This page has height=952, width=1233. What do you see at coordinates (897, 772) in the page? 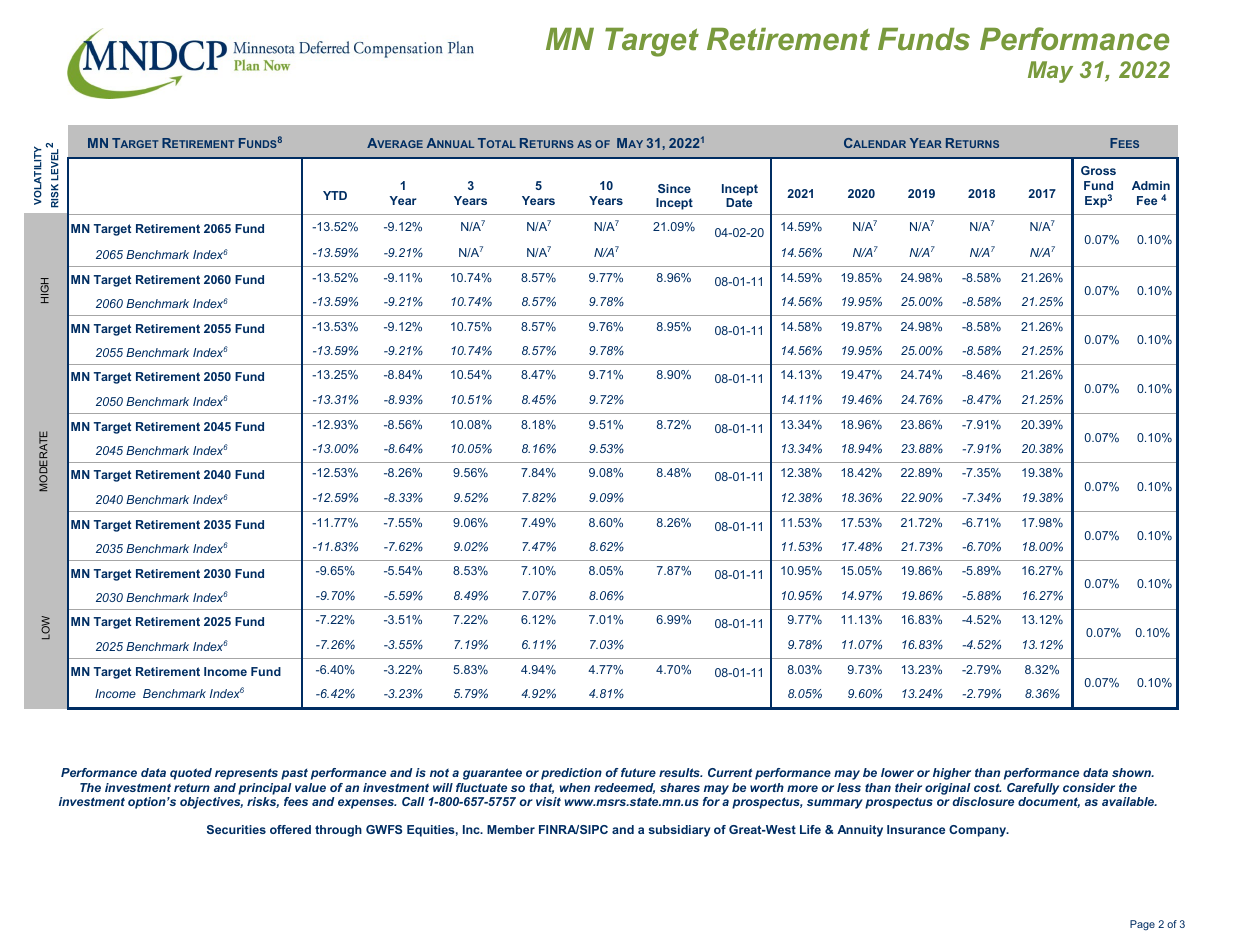
I see `lower` at bounding box center [897, 772].
